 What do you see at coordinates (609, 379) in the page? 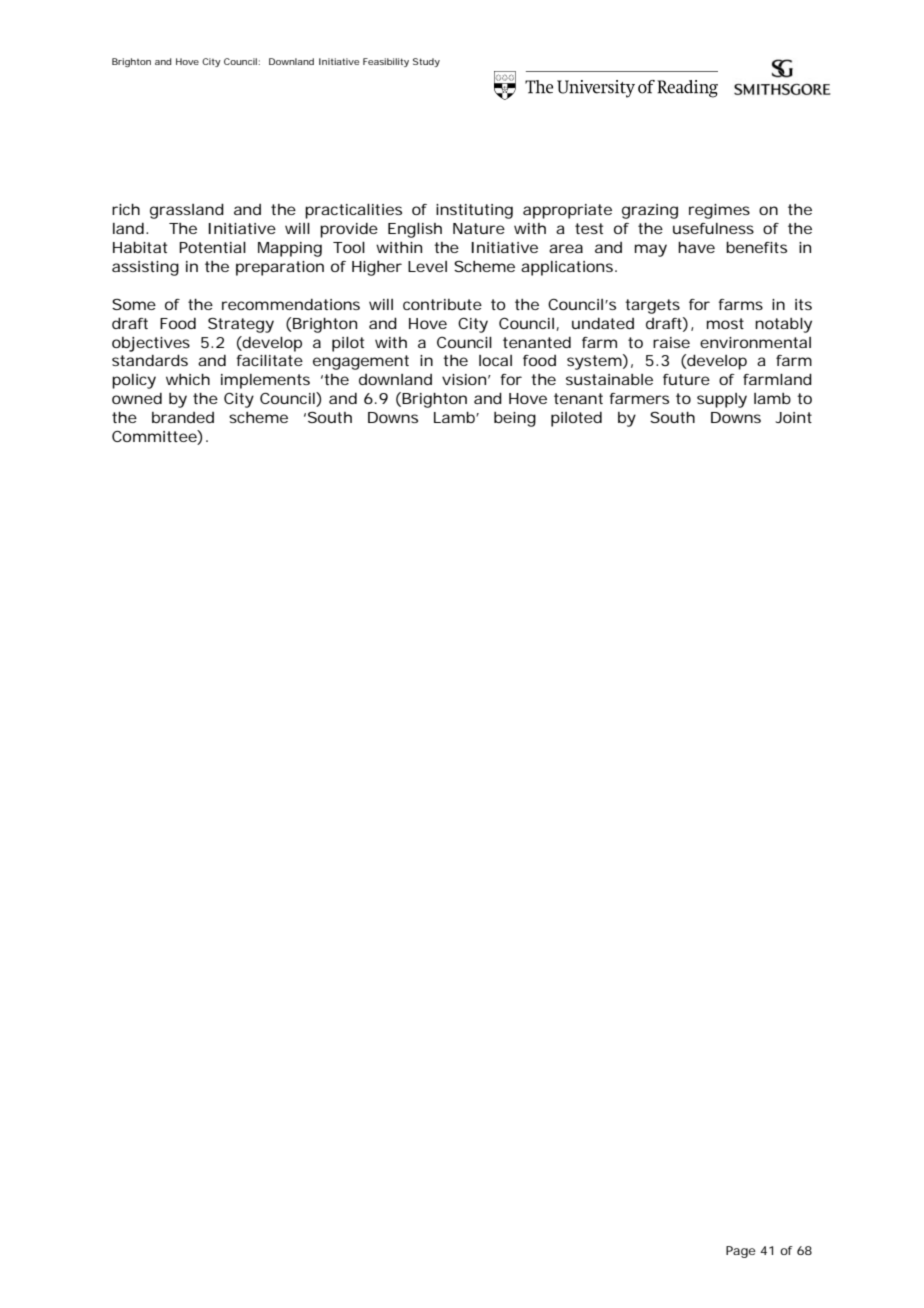
I see `sustainable` at bounding box center [609, 379].
